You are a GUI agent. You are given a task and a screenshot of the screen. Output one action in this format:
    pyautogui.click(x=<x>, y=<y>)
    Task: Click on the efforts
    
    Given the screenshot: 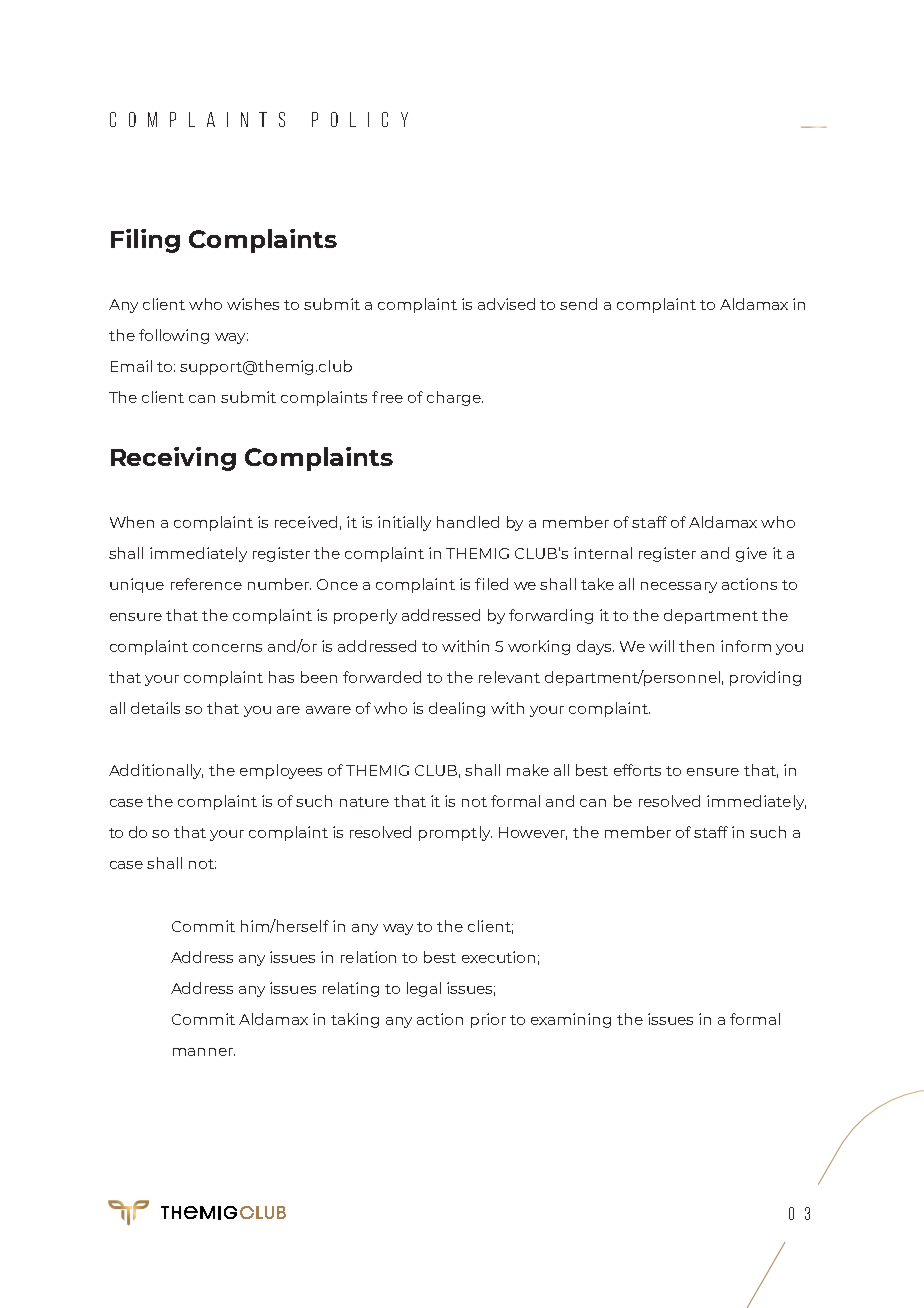 What is the action you would take?
    pyautogui.click(x=637, y=770)
